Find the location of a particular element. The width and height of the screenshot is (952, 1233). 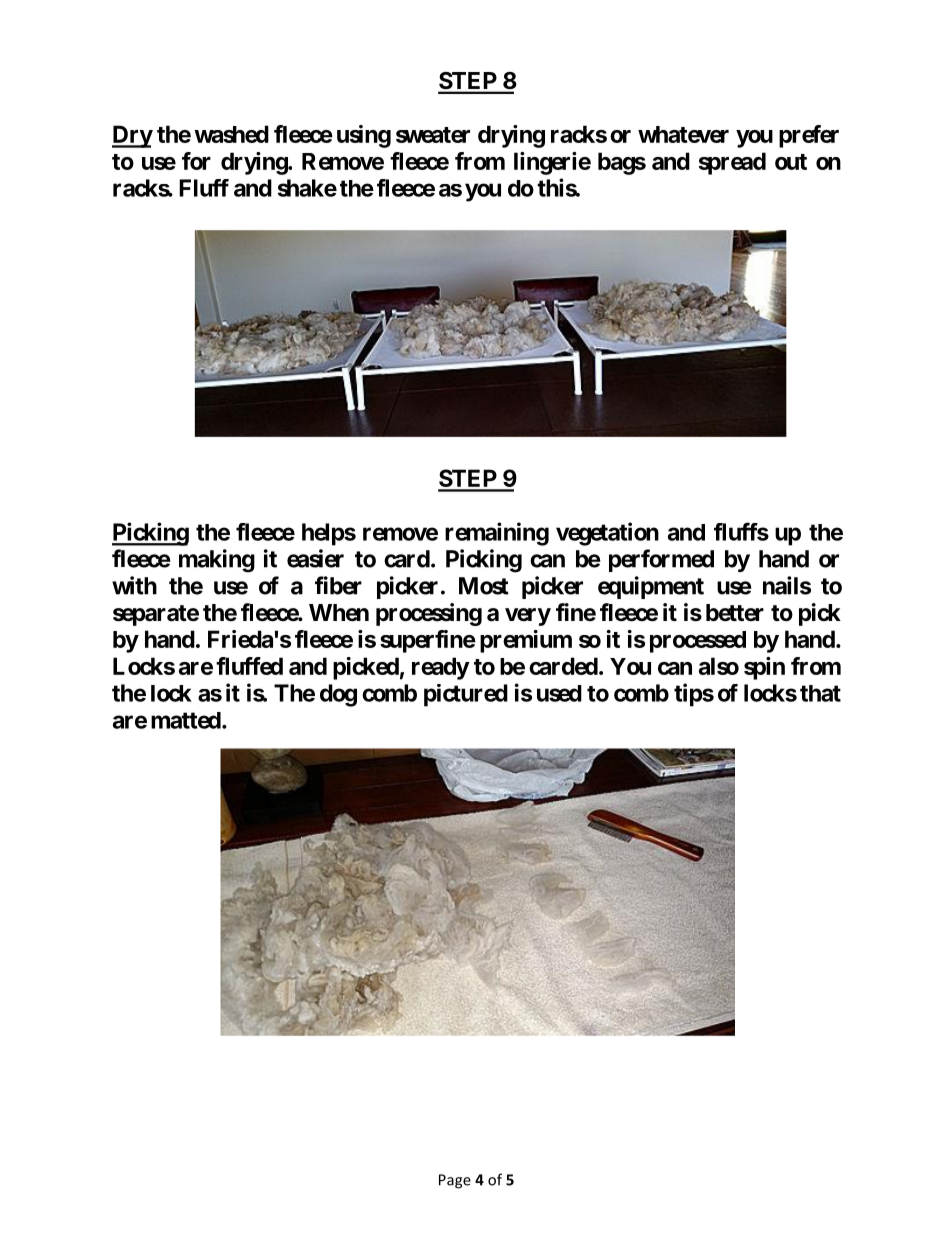

ready is located at coordinates (441, 668).
